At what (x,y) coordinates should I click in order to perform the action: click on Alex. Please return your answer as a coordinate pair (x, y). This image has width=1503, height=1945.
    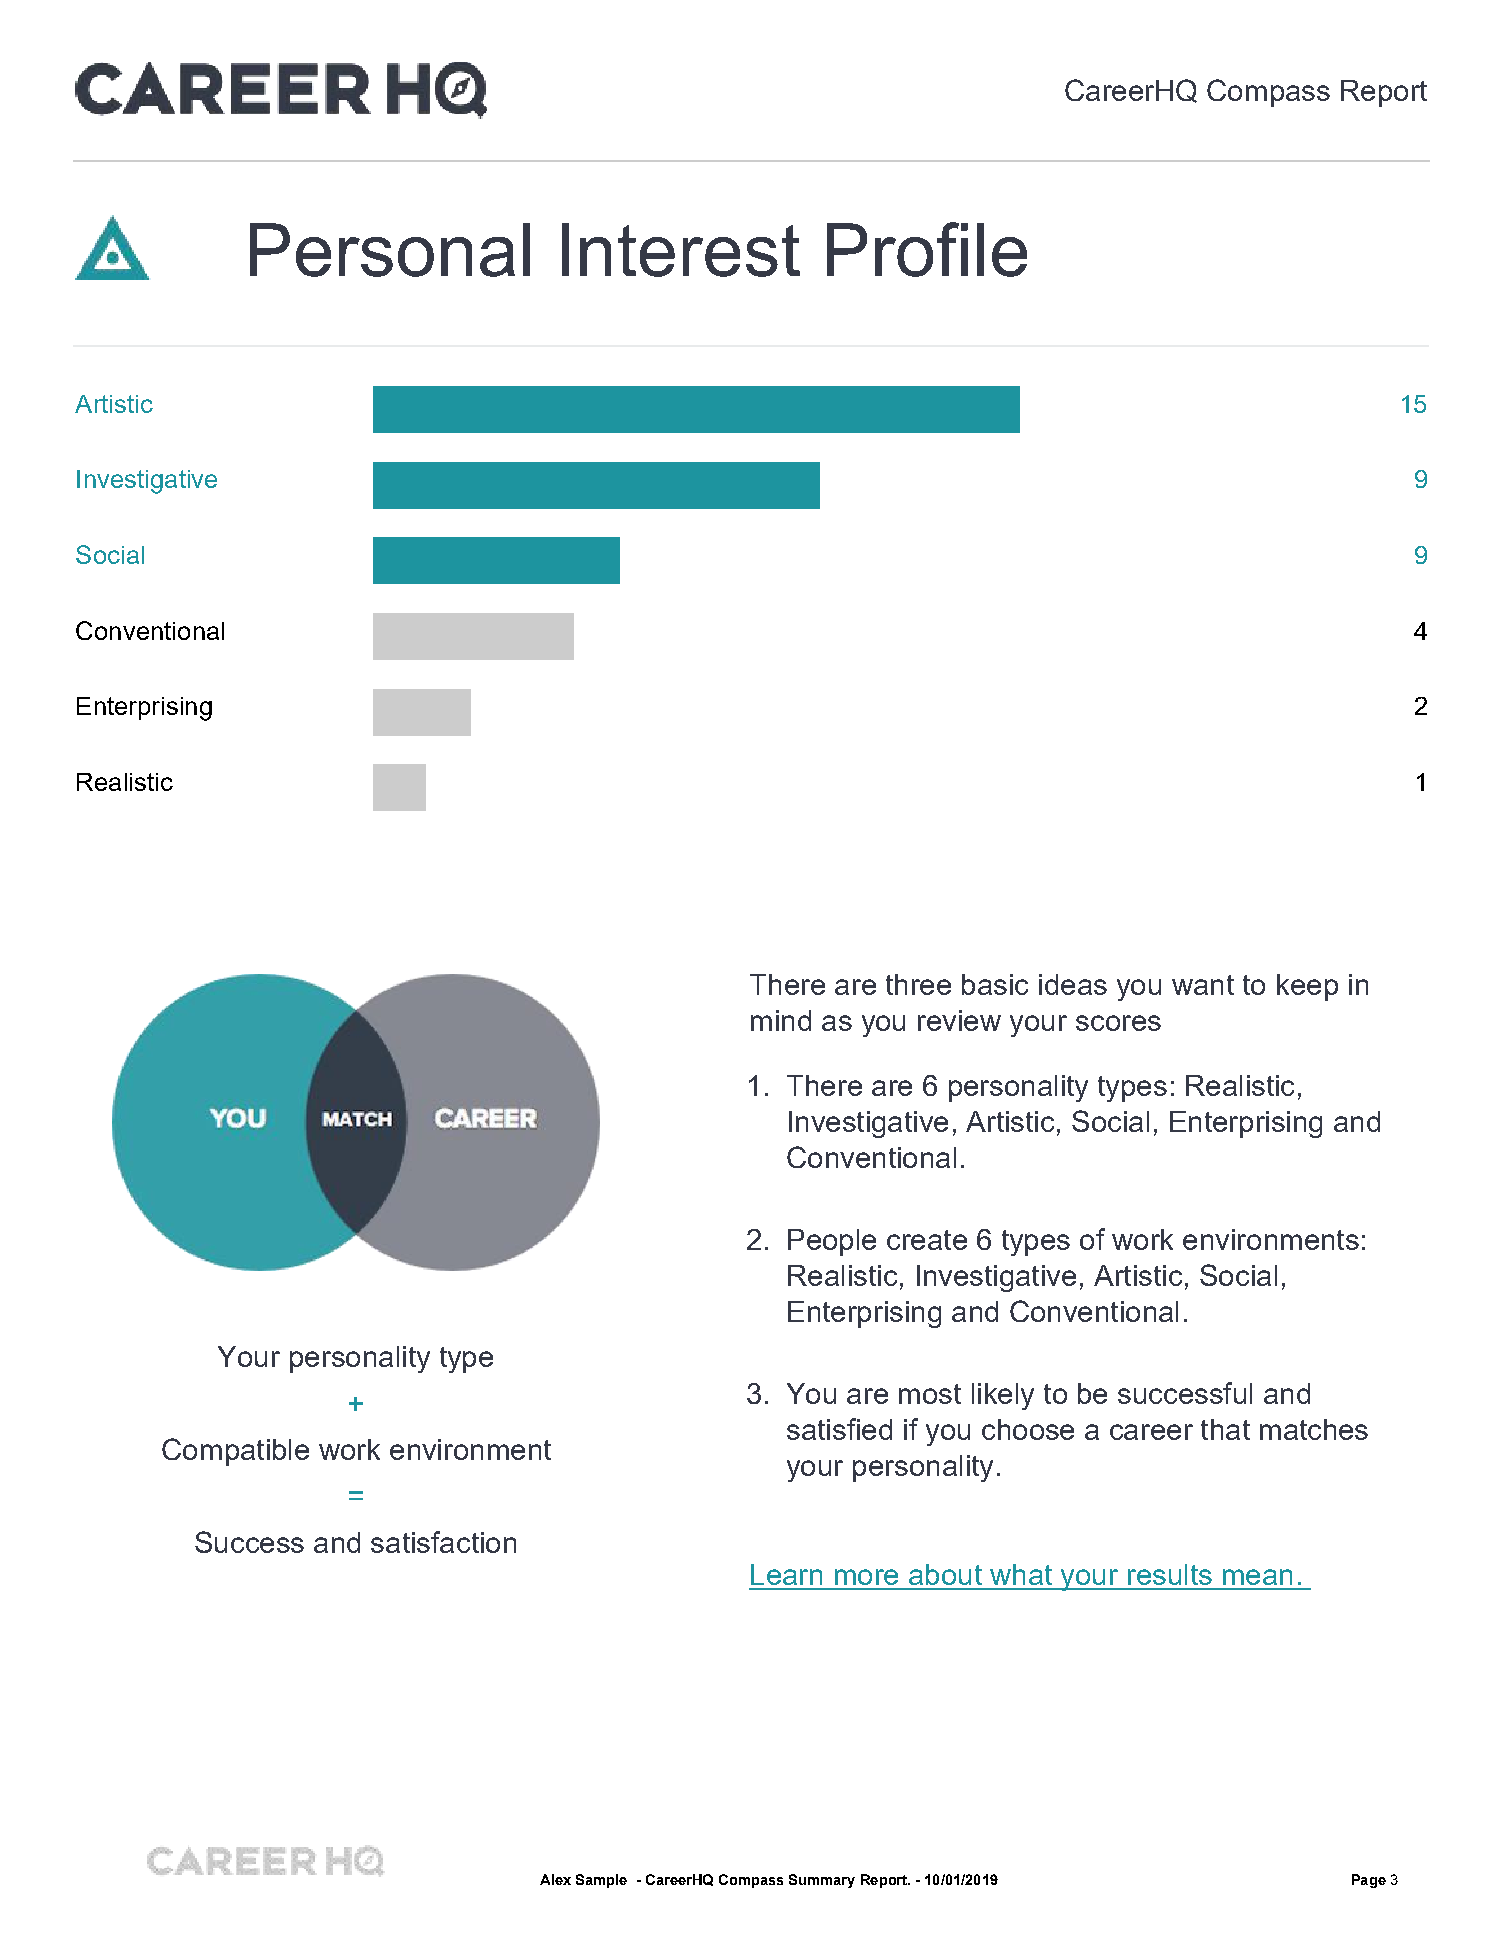
    Looking at the image, I should click on (555, 1879).
